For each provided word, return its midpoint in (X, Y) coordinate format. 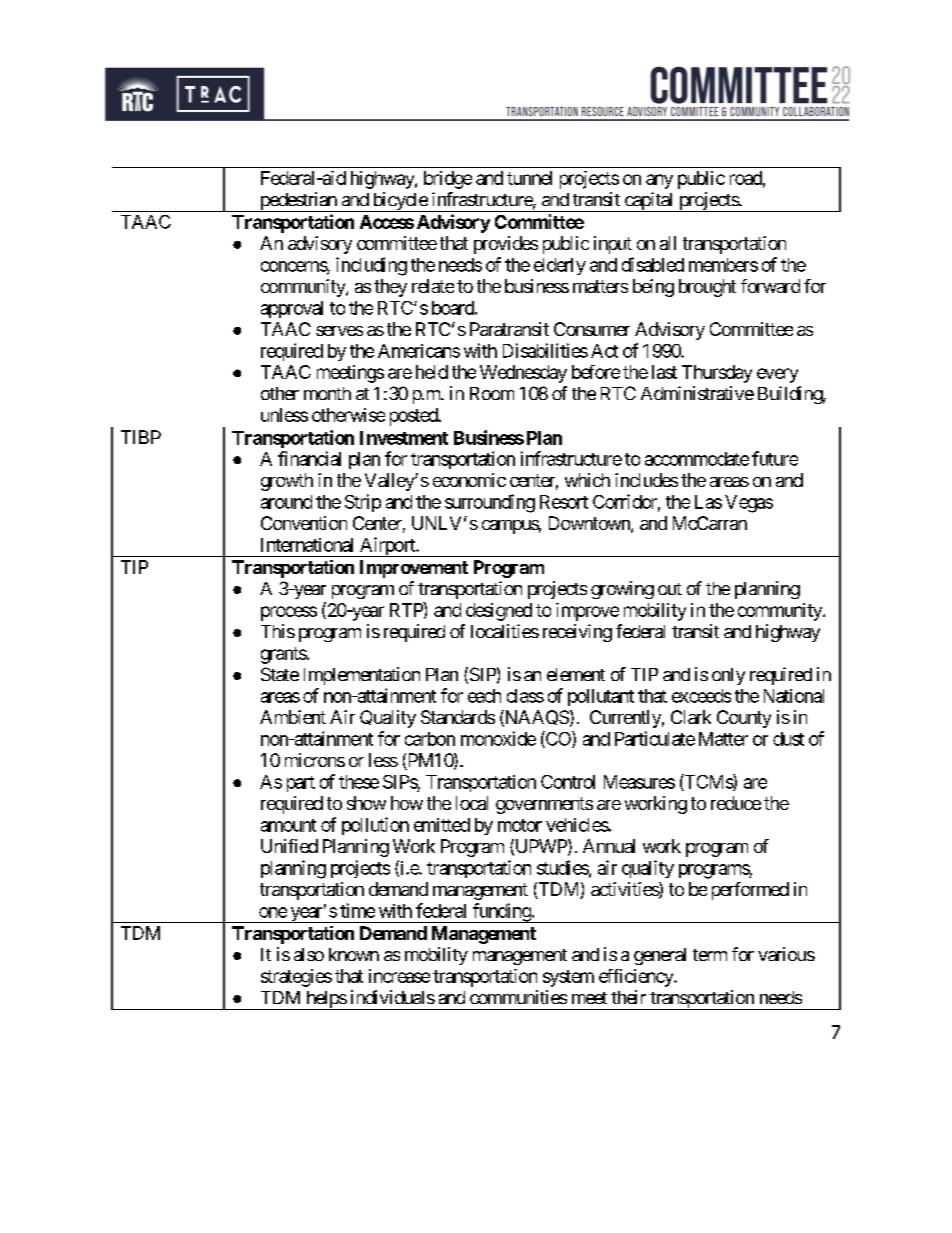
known (354, 954)
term (710, 955)
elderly (560, 266)
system (568, 978)
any (659, 181)
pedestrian (298, 202)
